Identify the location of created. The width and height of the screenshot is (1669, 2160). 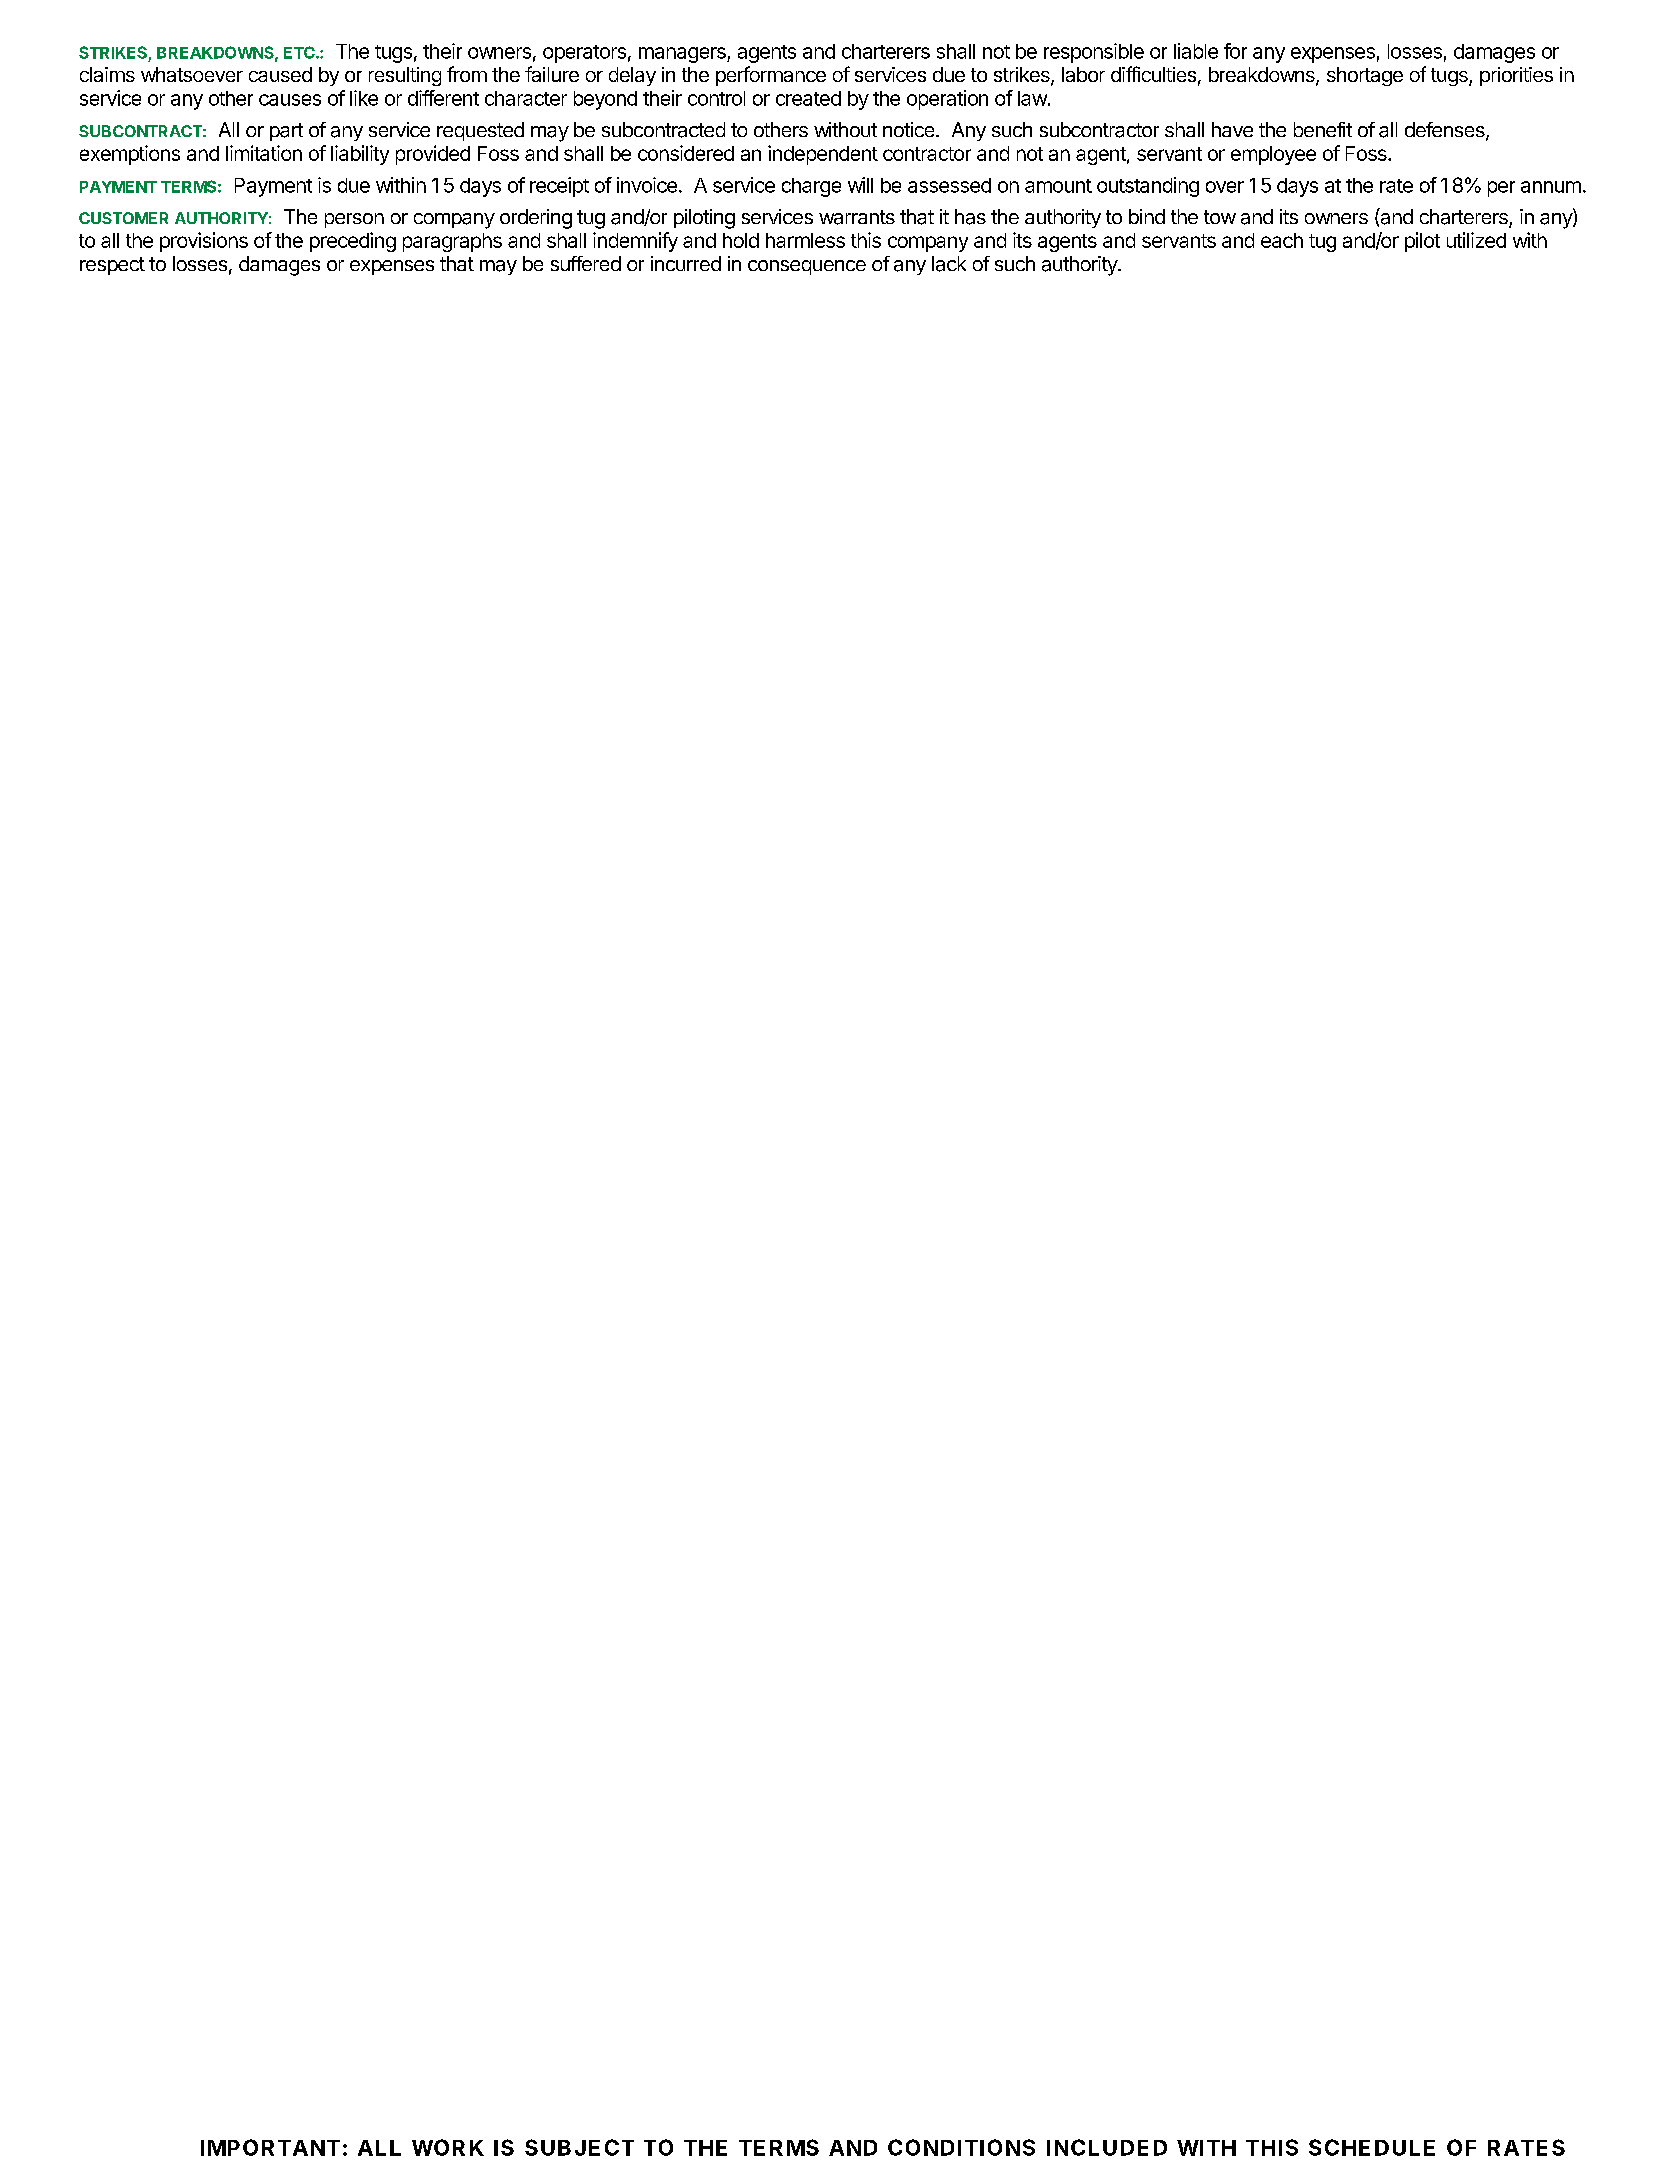
(808, 98).
